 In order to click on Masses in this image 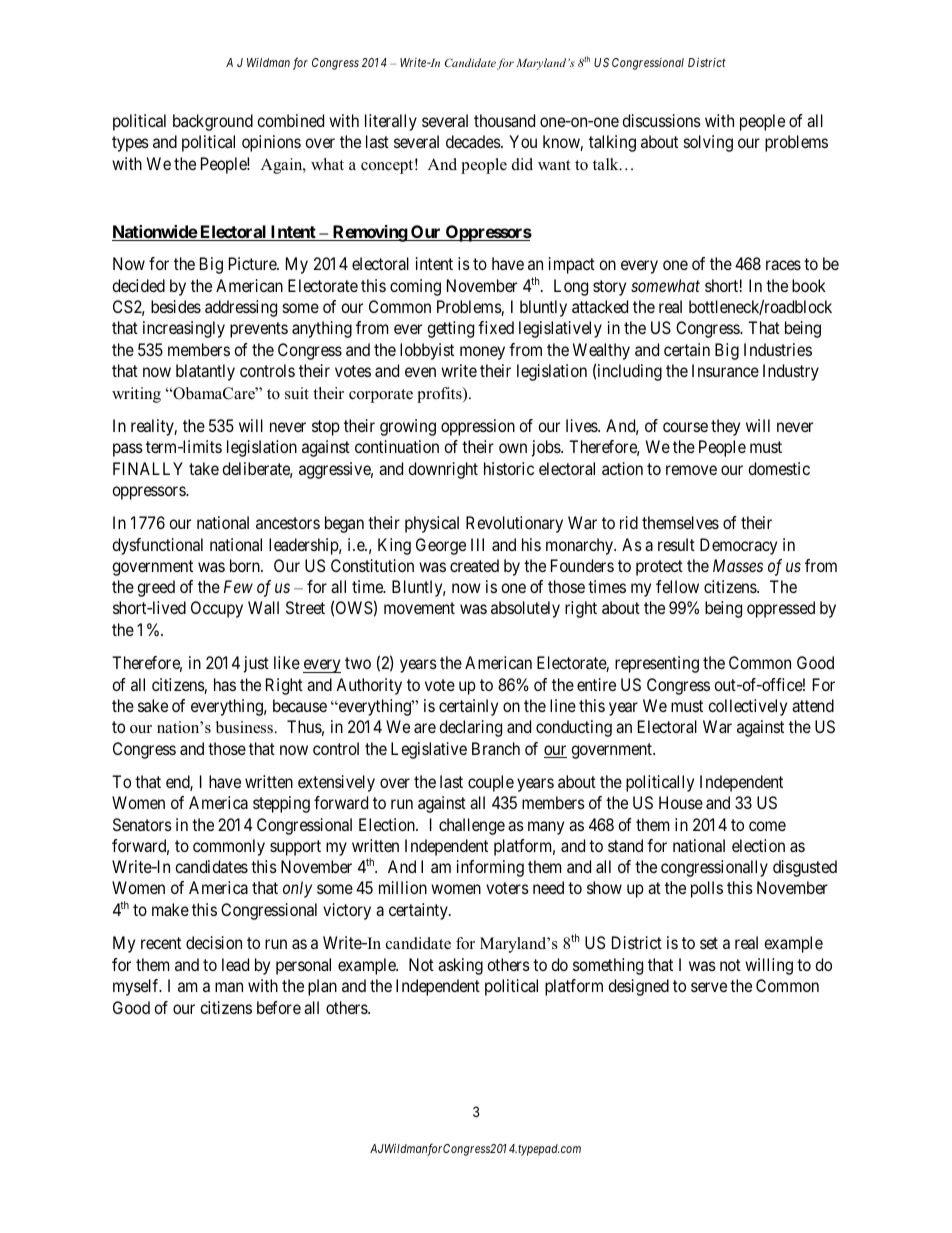, I will do `click(738, 565)`.
